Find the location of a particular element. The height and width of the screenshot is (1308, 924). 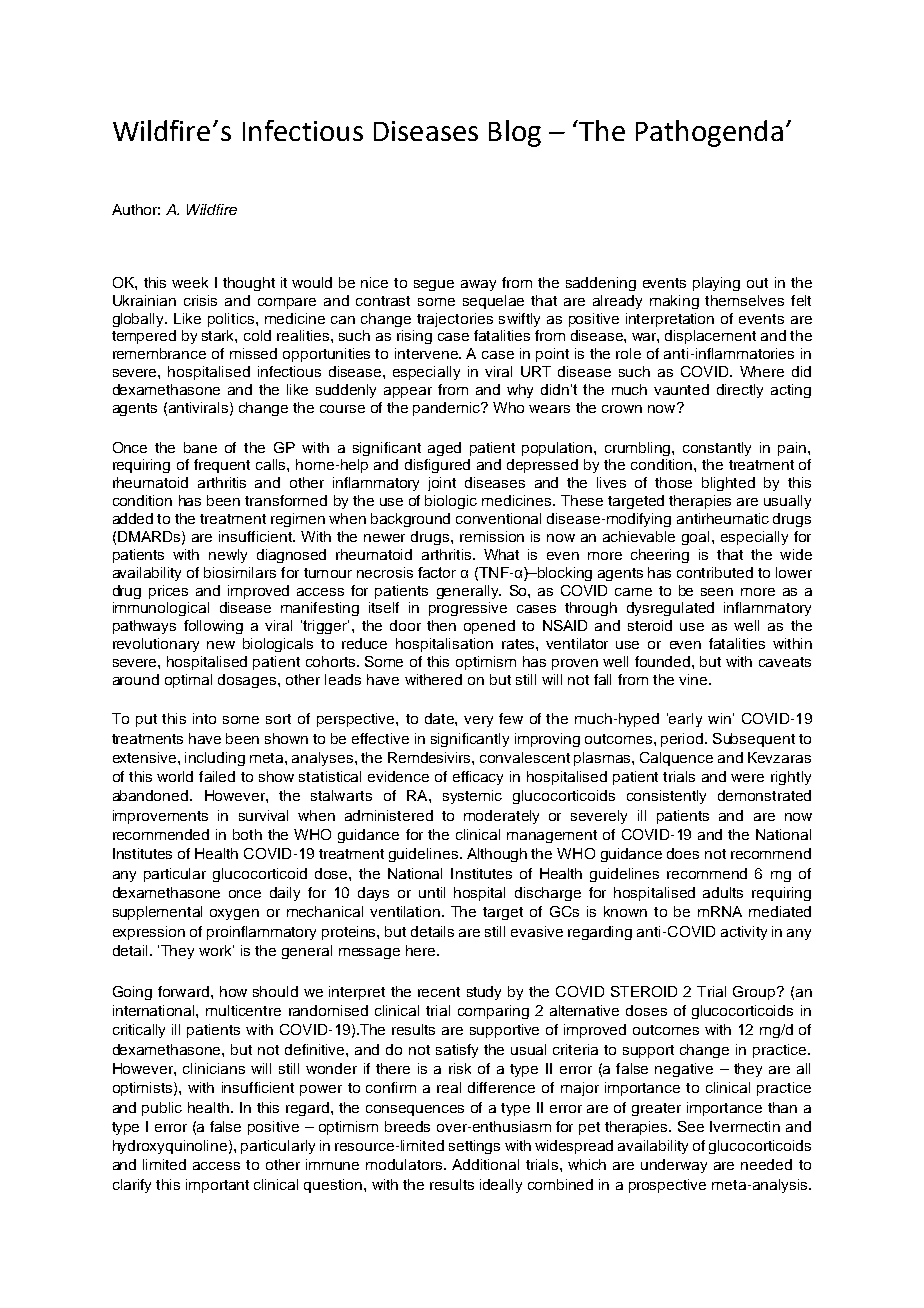

both is located at coordinates (247, 834).
